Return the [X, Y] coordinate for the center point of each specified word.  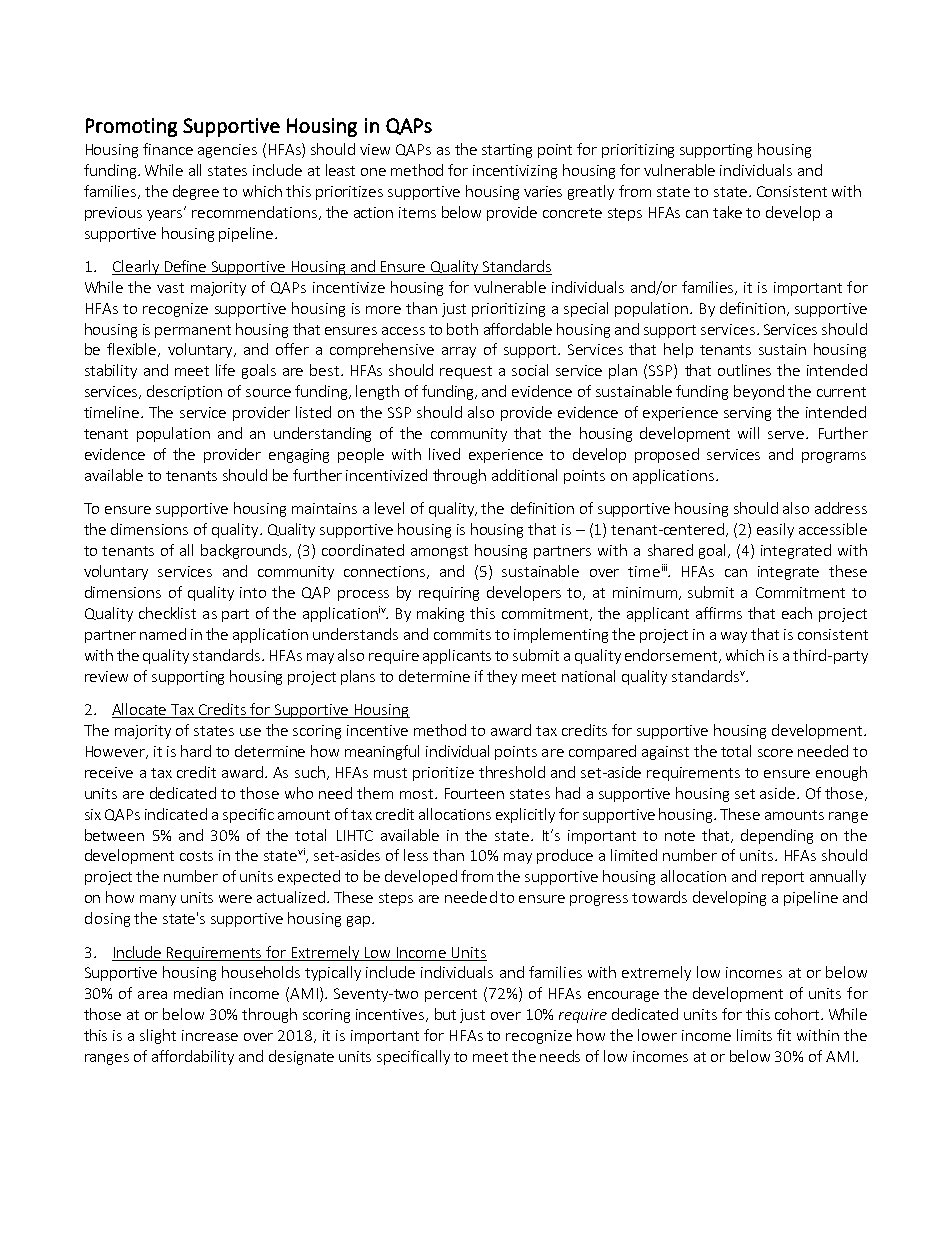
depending [777, 836]
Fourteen [474, 793]
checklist [167, 613]
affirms [719, 613]
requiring [449, 594]
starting [507, 151]
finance [168, 149]
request [466, 372]
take [727, 212]
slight [158, 1036]
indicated [176, 814]
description [184, 392]
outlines [744, 370]
